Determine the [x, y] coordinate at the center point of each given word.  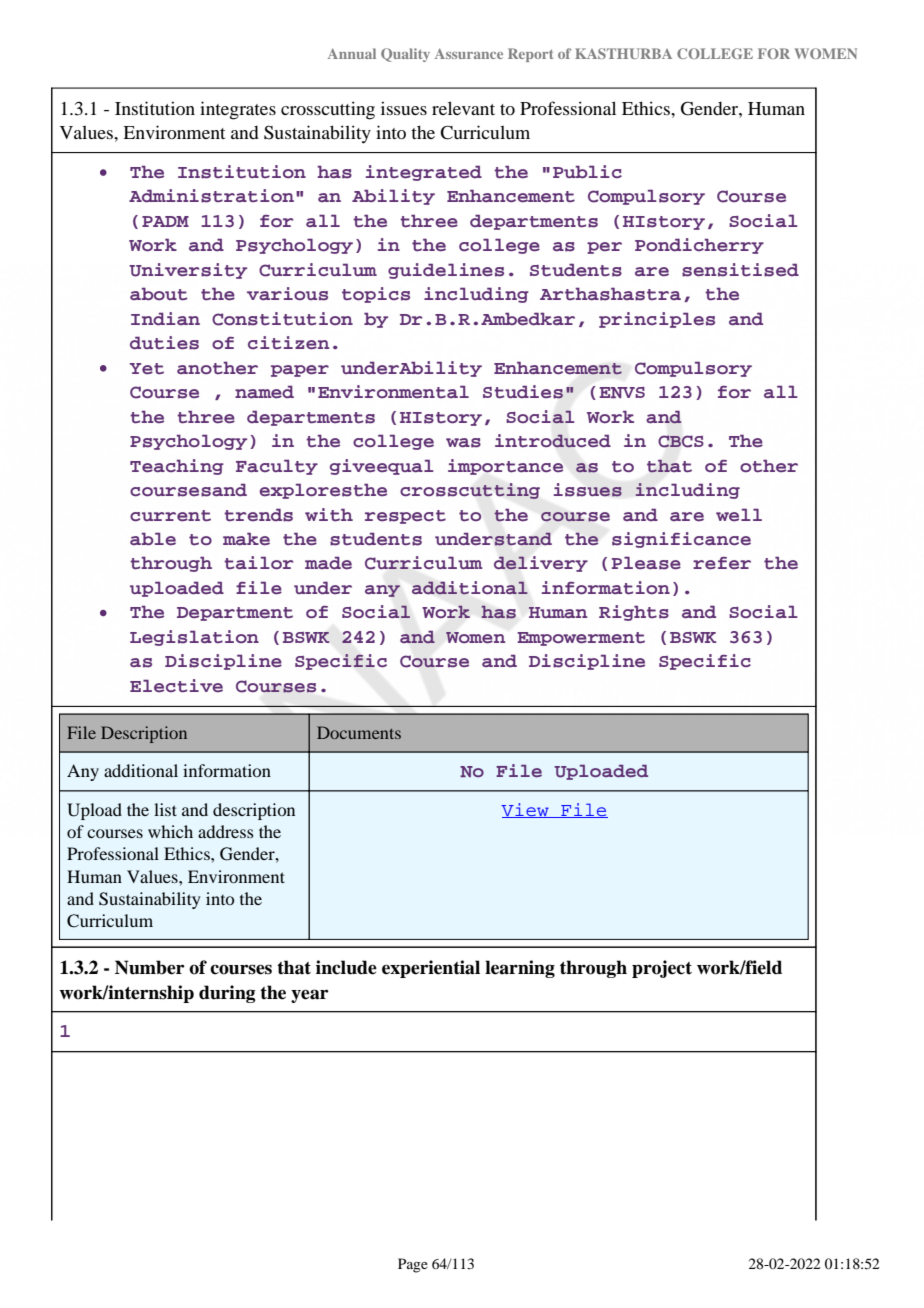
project [662, 969]
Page [413, 1265]
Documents [359, 732]
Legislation [194, 638]
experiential [431, 969]
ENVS [622, 392]
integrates [238, 110]
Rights [634, 613]
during [227, 994]
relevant [463, 108]
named [264, 392]
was [463, 443]
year [310, 996]
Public [587, 171]
